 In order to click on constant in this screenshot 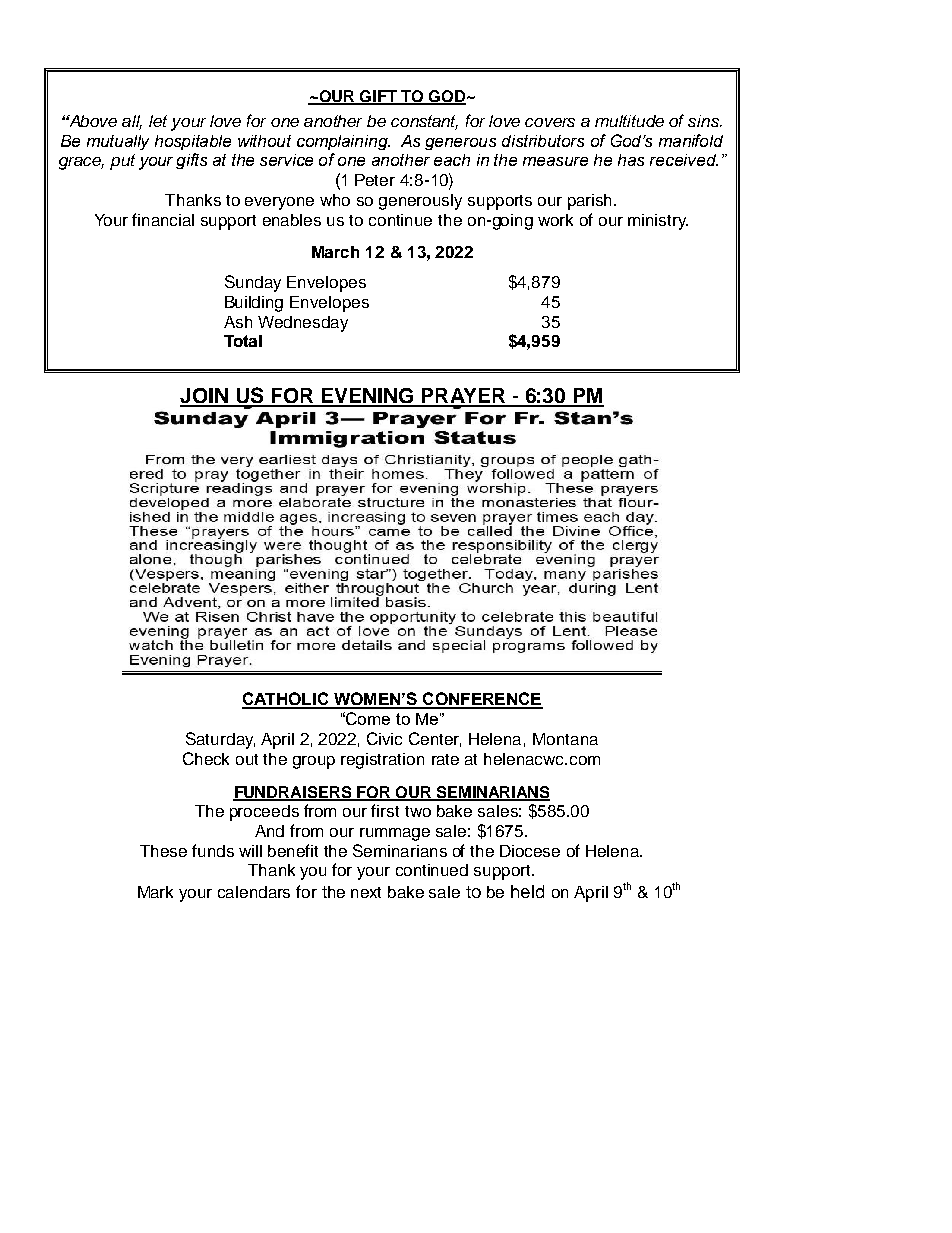, I will do `click(424, 122)`.
